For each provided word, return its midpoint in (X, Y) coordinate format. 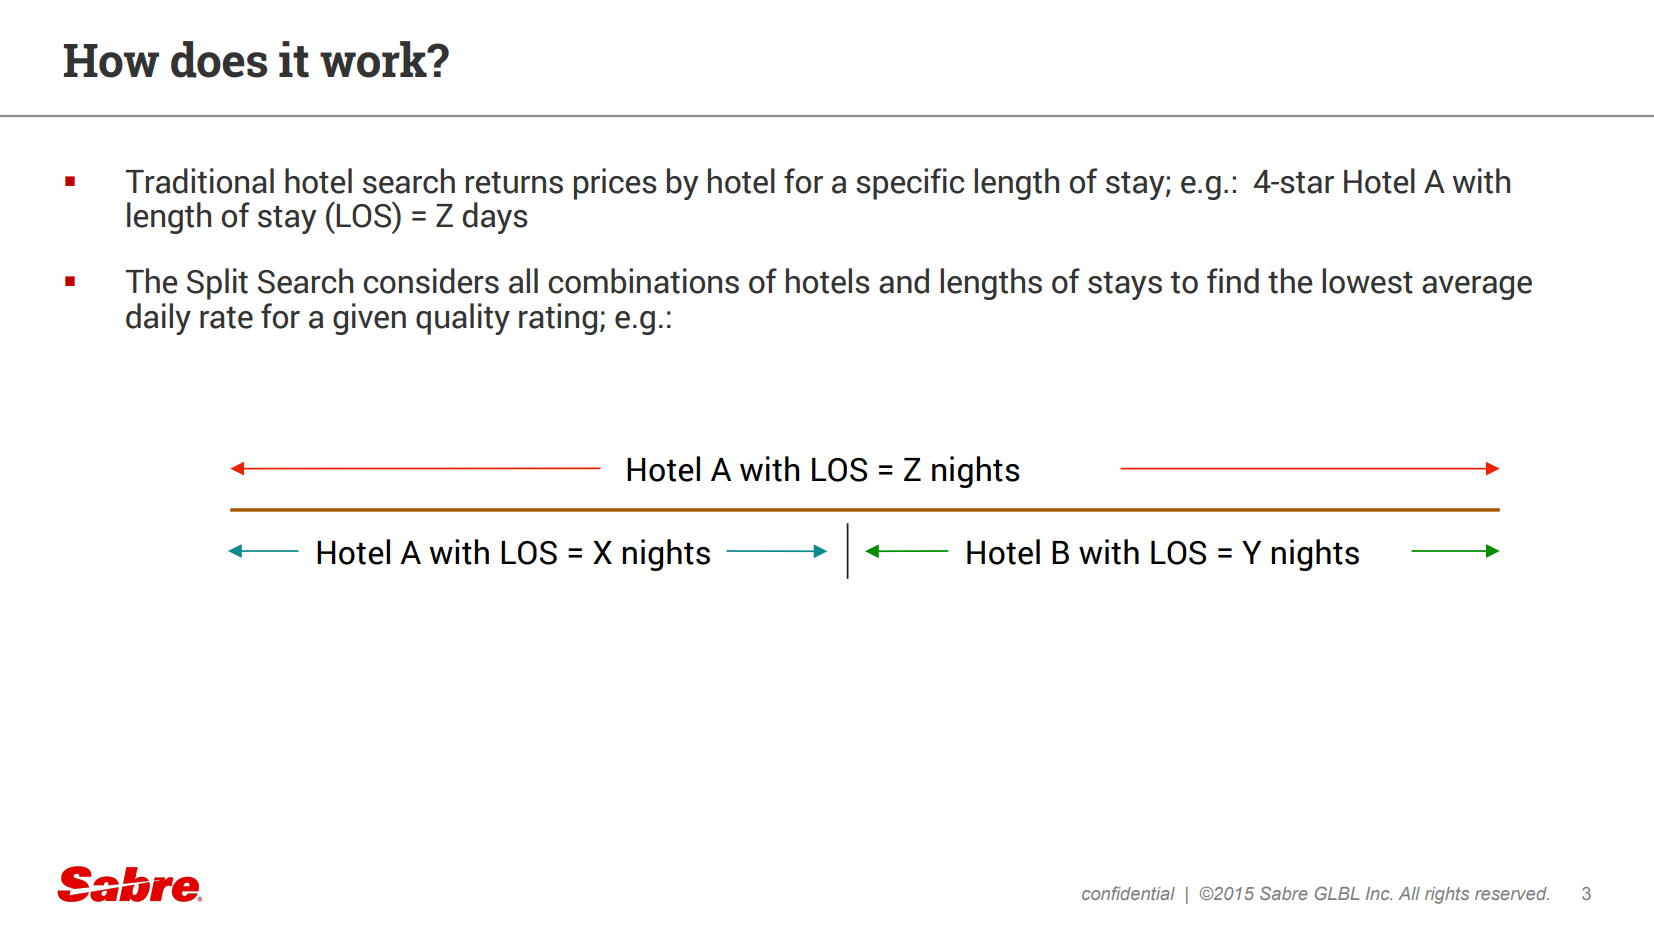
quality (463, 319)
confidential (1128, 893)
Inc (1379, 893)
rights (1447, 895)
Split (217, 284)
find (1233, 281)
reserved (1512, 893)
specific (910, 184)
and (904, 281)
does (219, 59)
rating (558, 319)
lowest (1367, 281)
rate (226, 318)
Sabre (1284, 893)
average (1477, 288)
